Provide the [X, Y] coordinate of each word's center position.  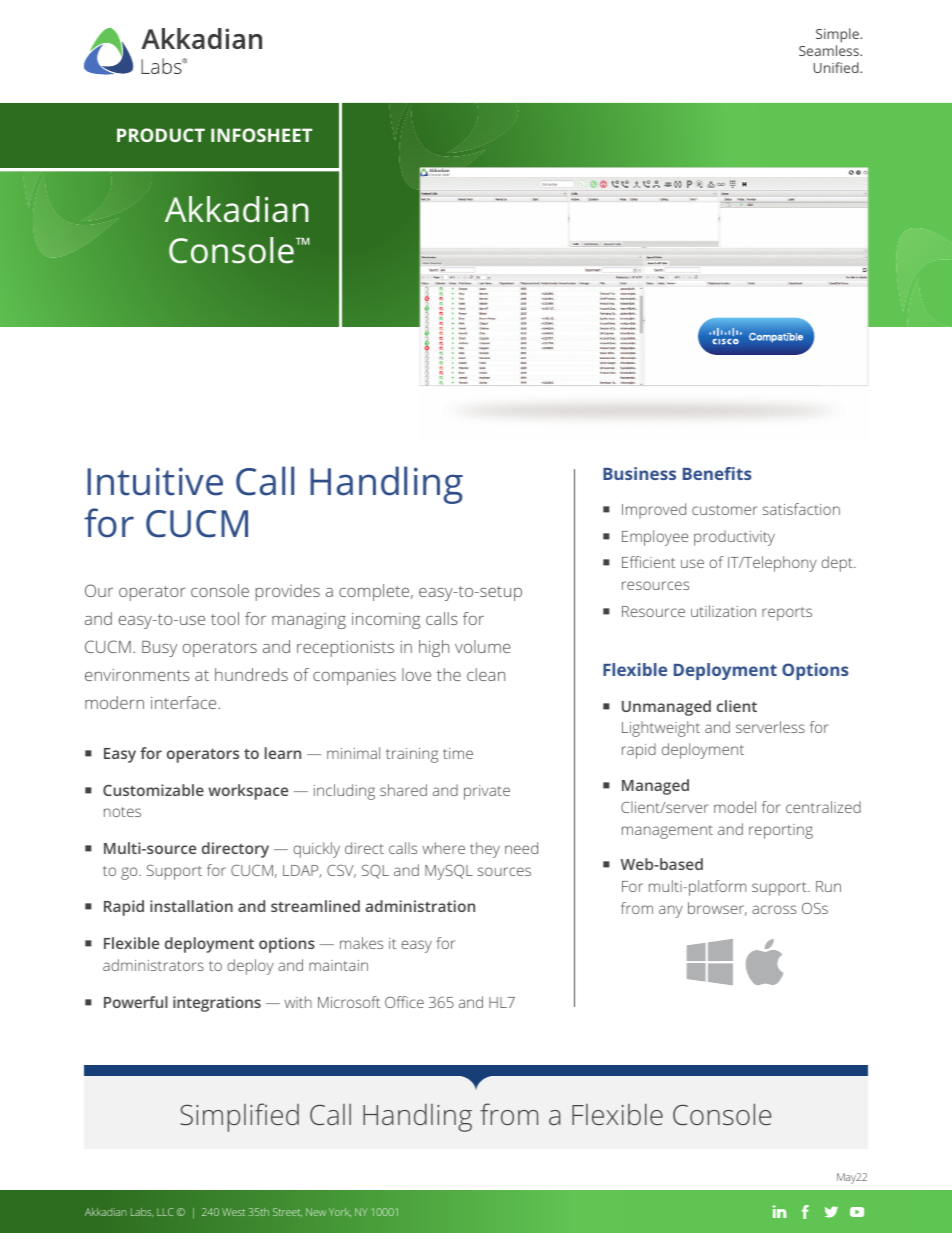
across [774, 909]
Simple [838, 35]
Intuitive [155, 481]
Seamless [830, 50]
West [233, 1212]
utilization [723, 611]
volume [483, 646]
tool [225, 618]
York [340, 1212]
